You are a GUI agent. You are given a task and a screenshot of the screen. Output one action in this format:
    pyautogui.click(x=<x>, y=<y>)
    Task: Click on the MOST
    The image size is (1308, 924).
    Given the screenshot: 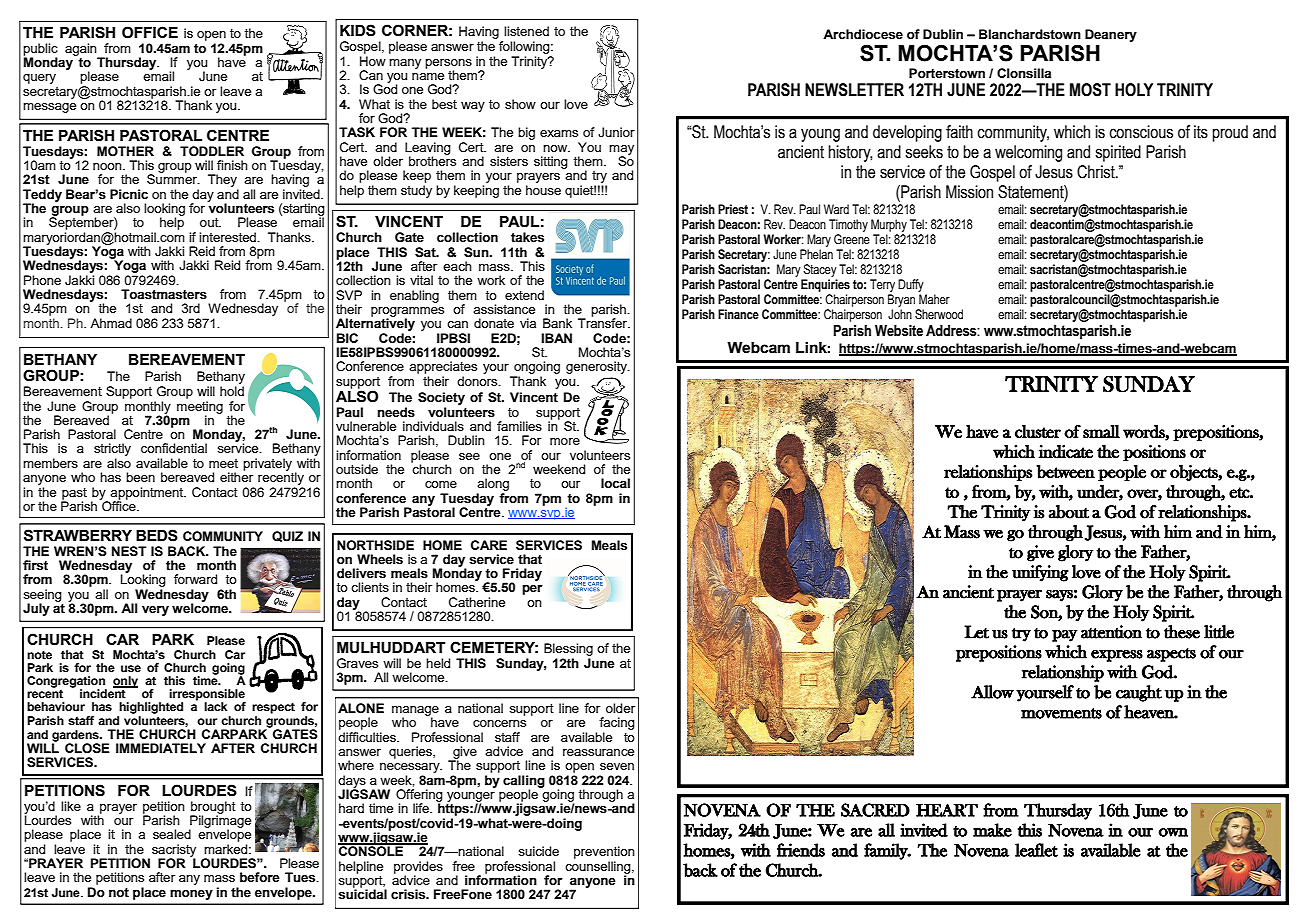 What is the action you would take?
    pyautogui.click(x=1090, y=90)
